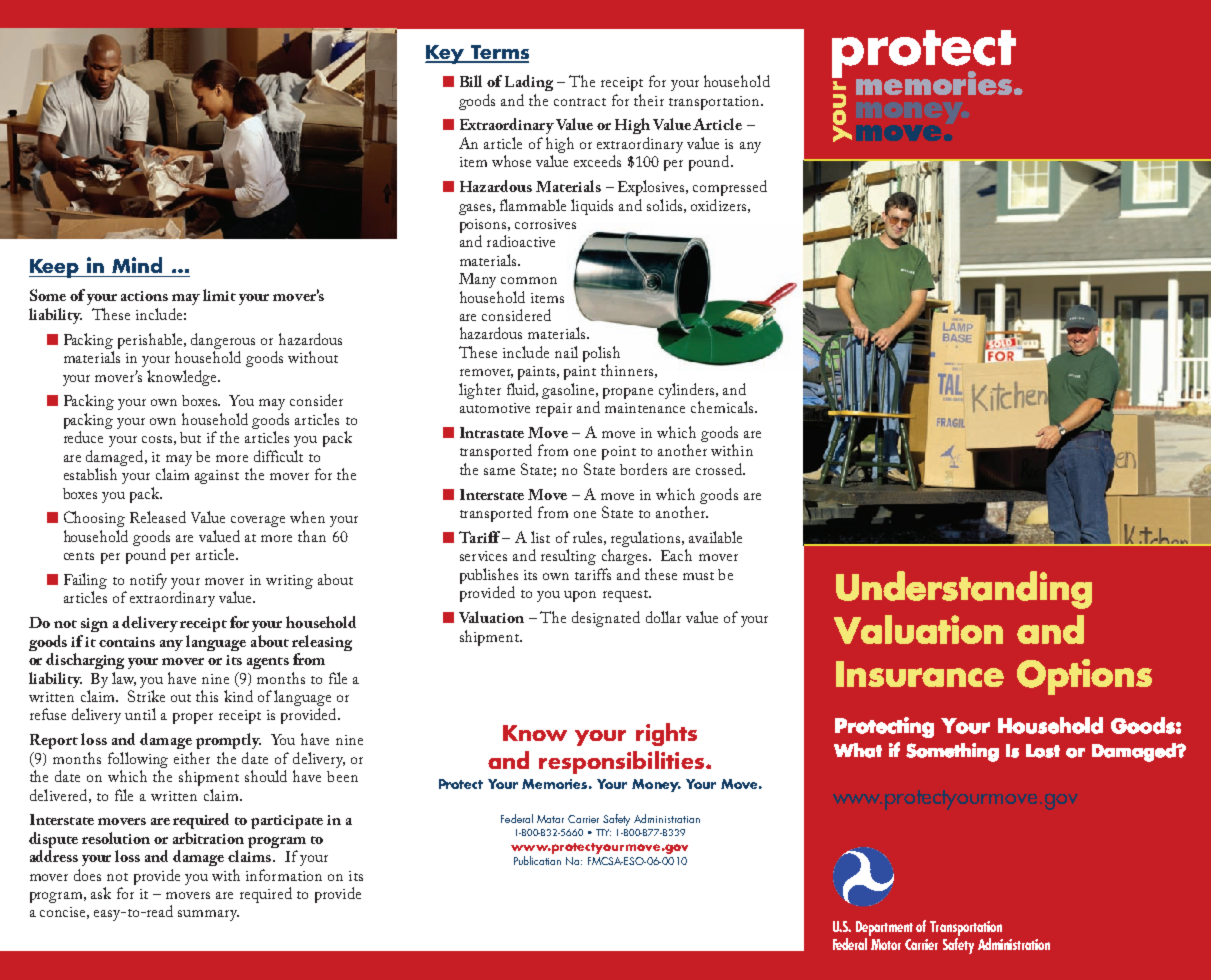 This screenshot has width=1211, height=980. Describe the element at coordinates (446, 54) in the screenshot. I see `Key` at that location.
